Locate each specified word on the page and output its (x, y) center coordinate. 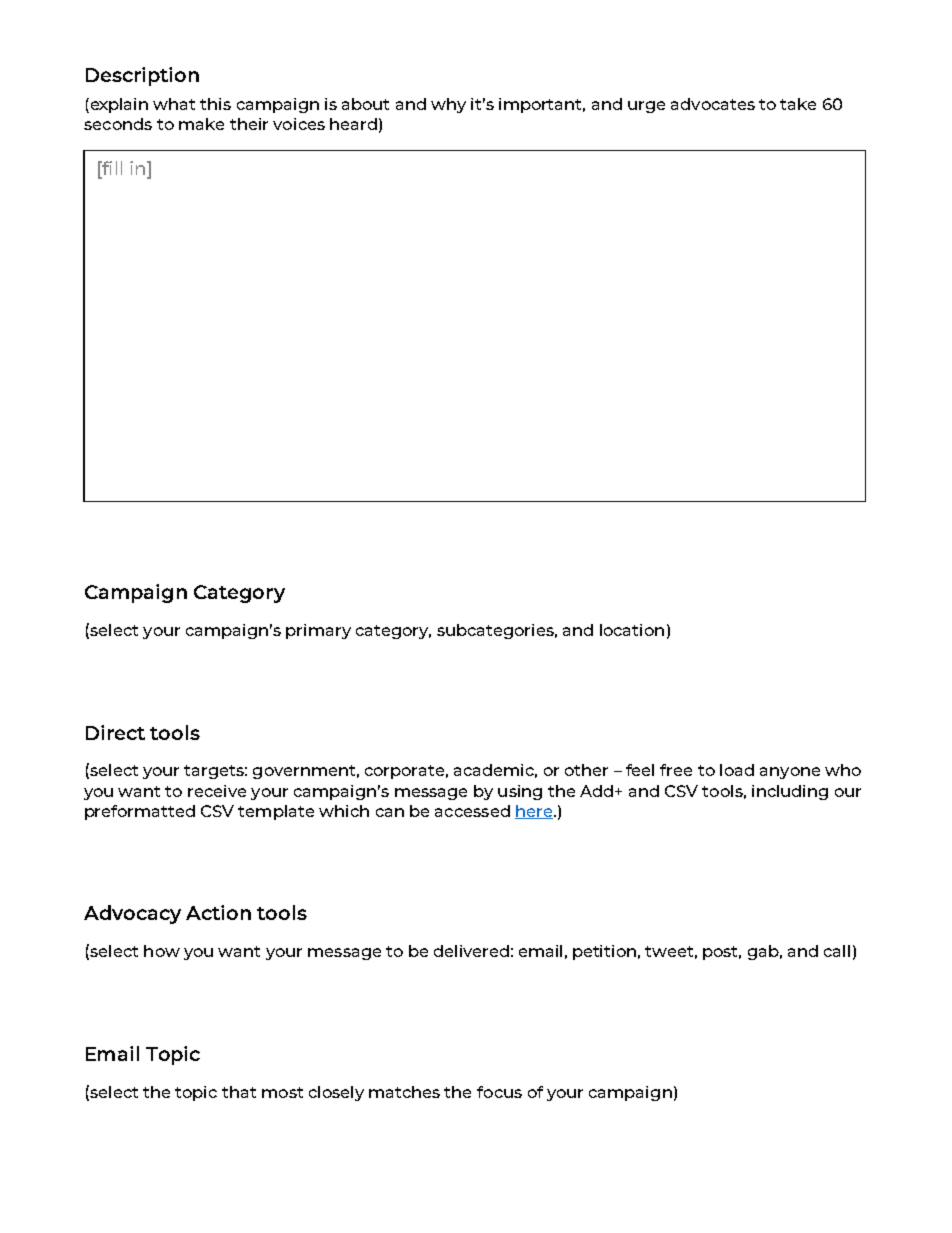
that (239, 1092)
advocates (713, 104)
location (632, 630)
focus (499, 1092)
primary (318, 631)
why (448, 105)
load (737, 770)
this (215, 104)
